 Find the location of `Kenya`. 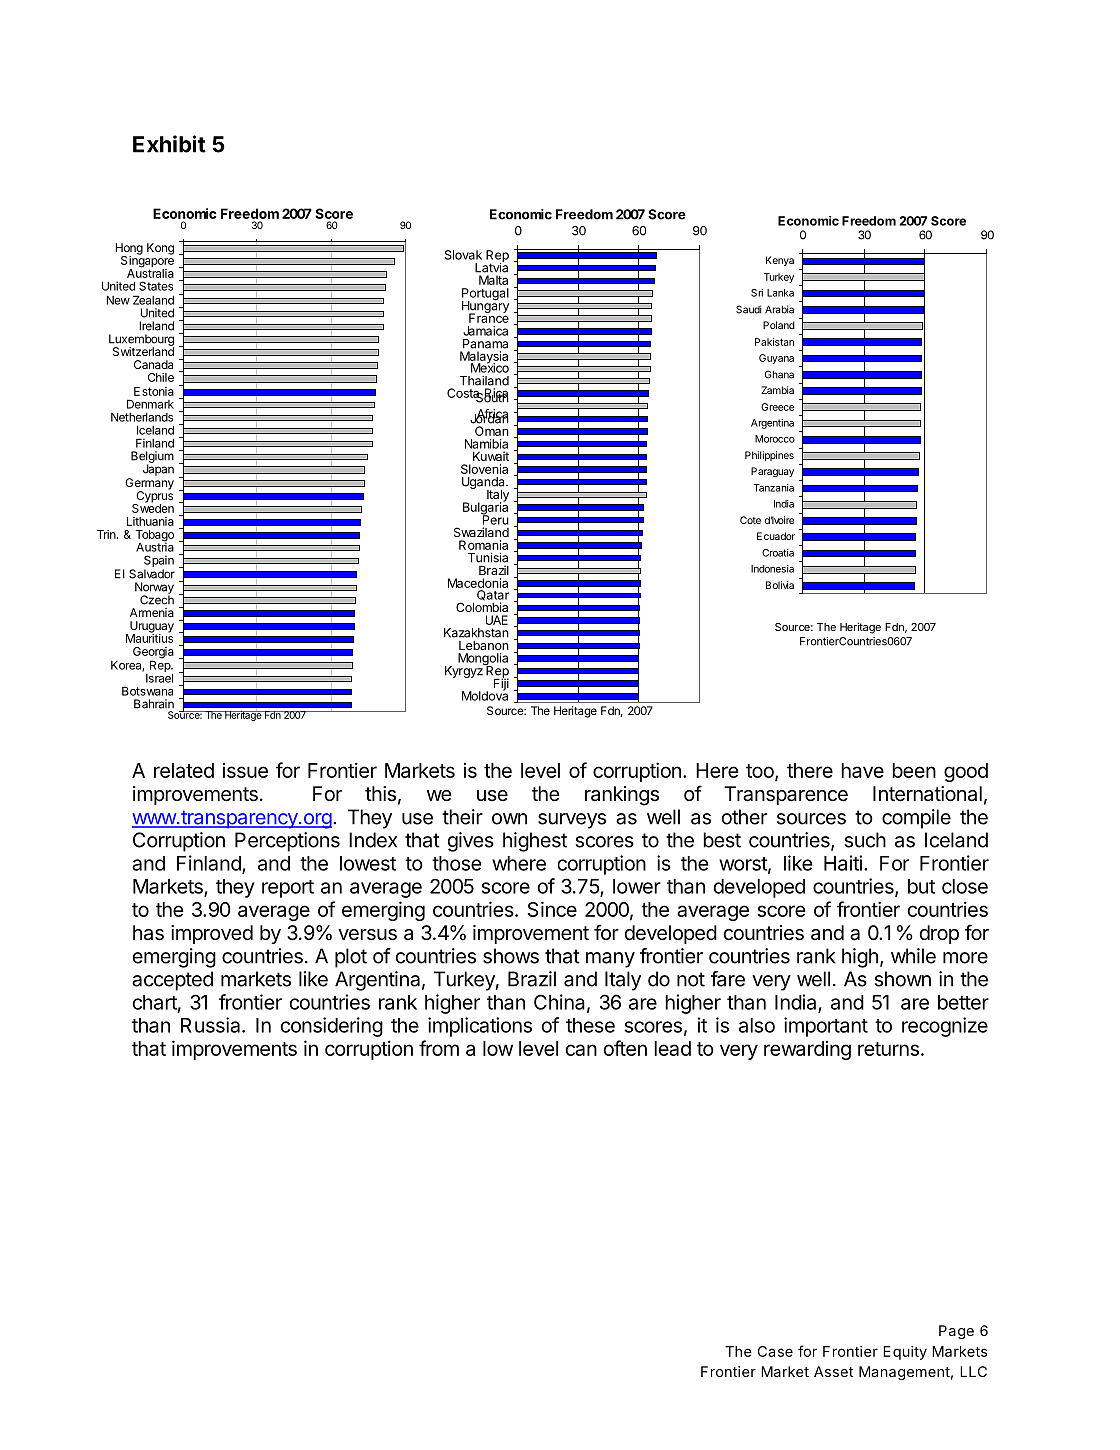

Kenya is located at coordinates (780, 261).
